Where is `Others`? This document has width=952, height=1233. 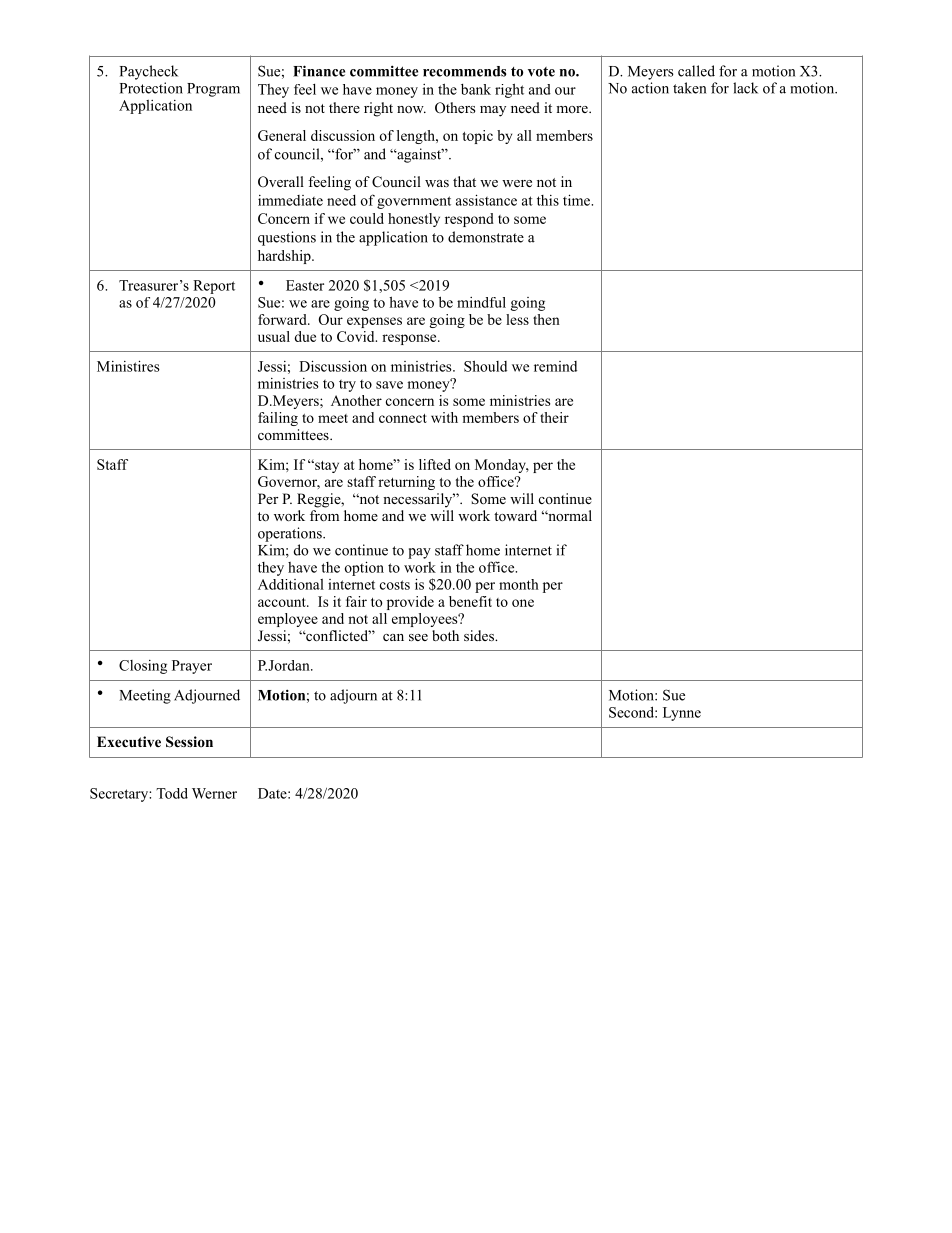
Others is located at coordinates (455, 108).
